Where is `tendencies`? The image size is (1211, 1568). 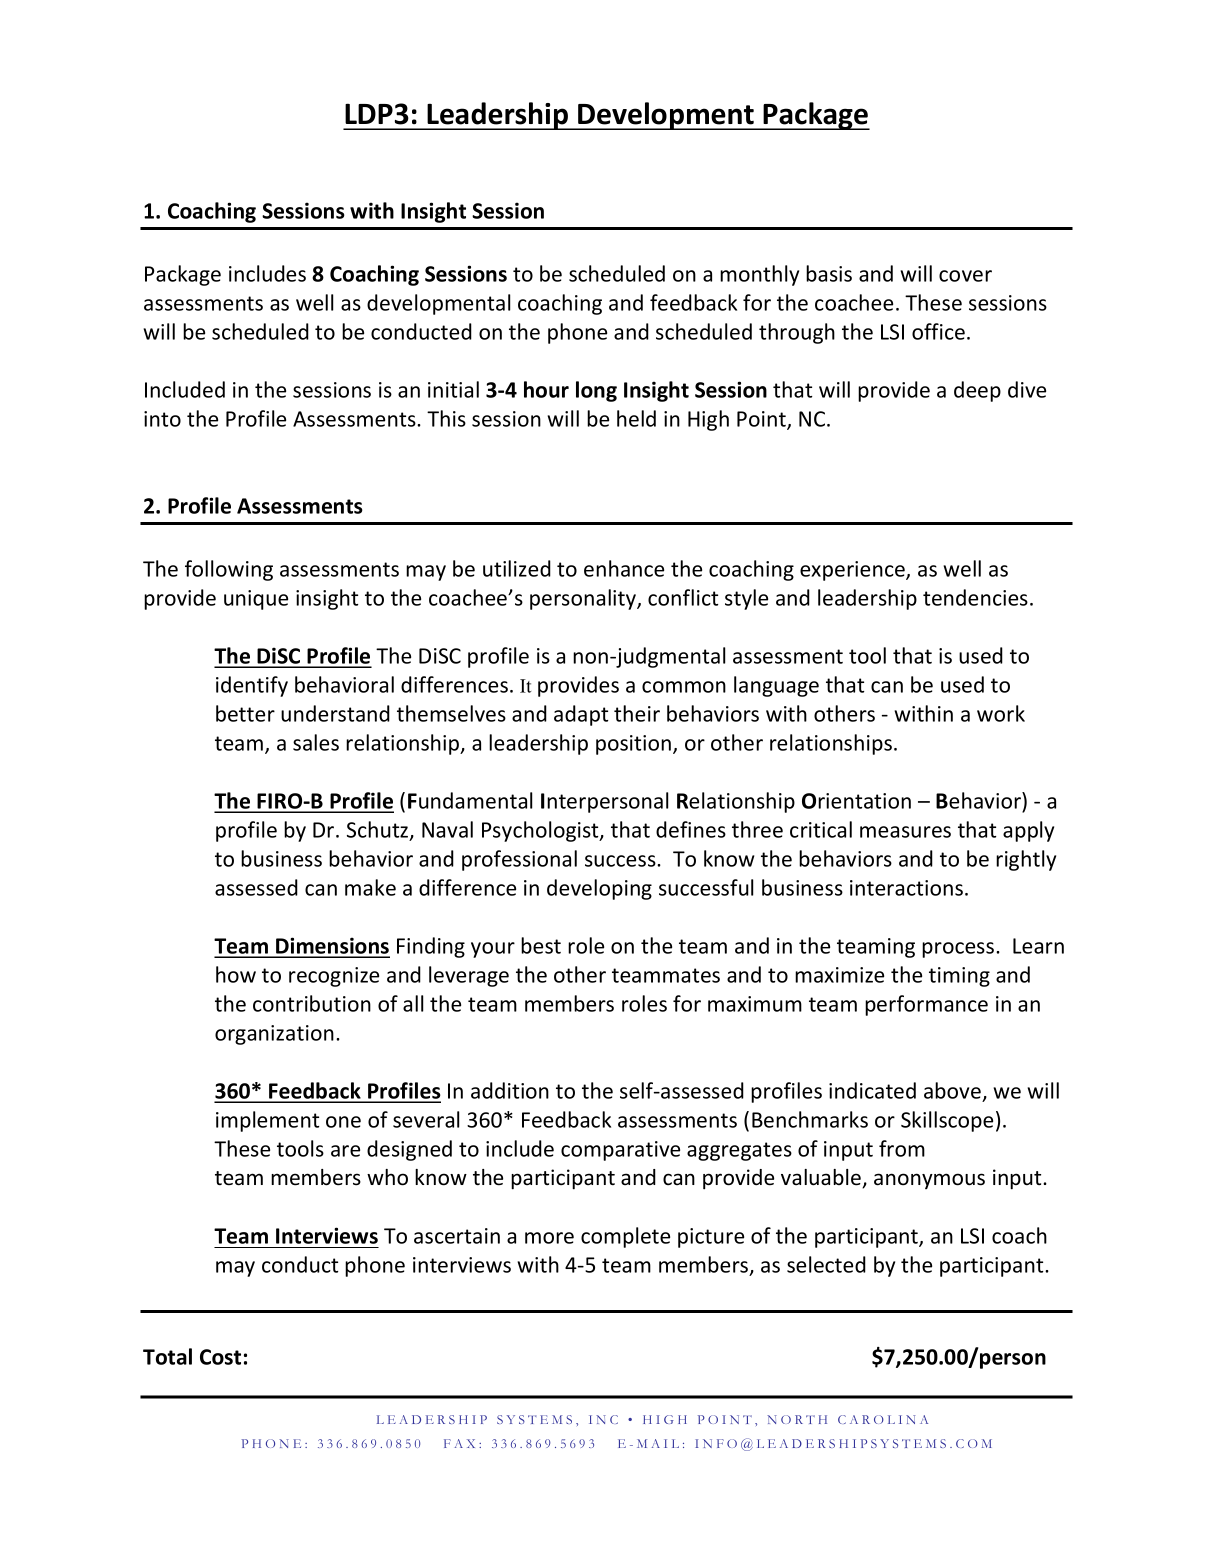
tendencies is located at coordinates (975, 597).
